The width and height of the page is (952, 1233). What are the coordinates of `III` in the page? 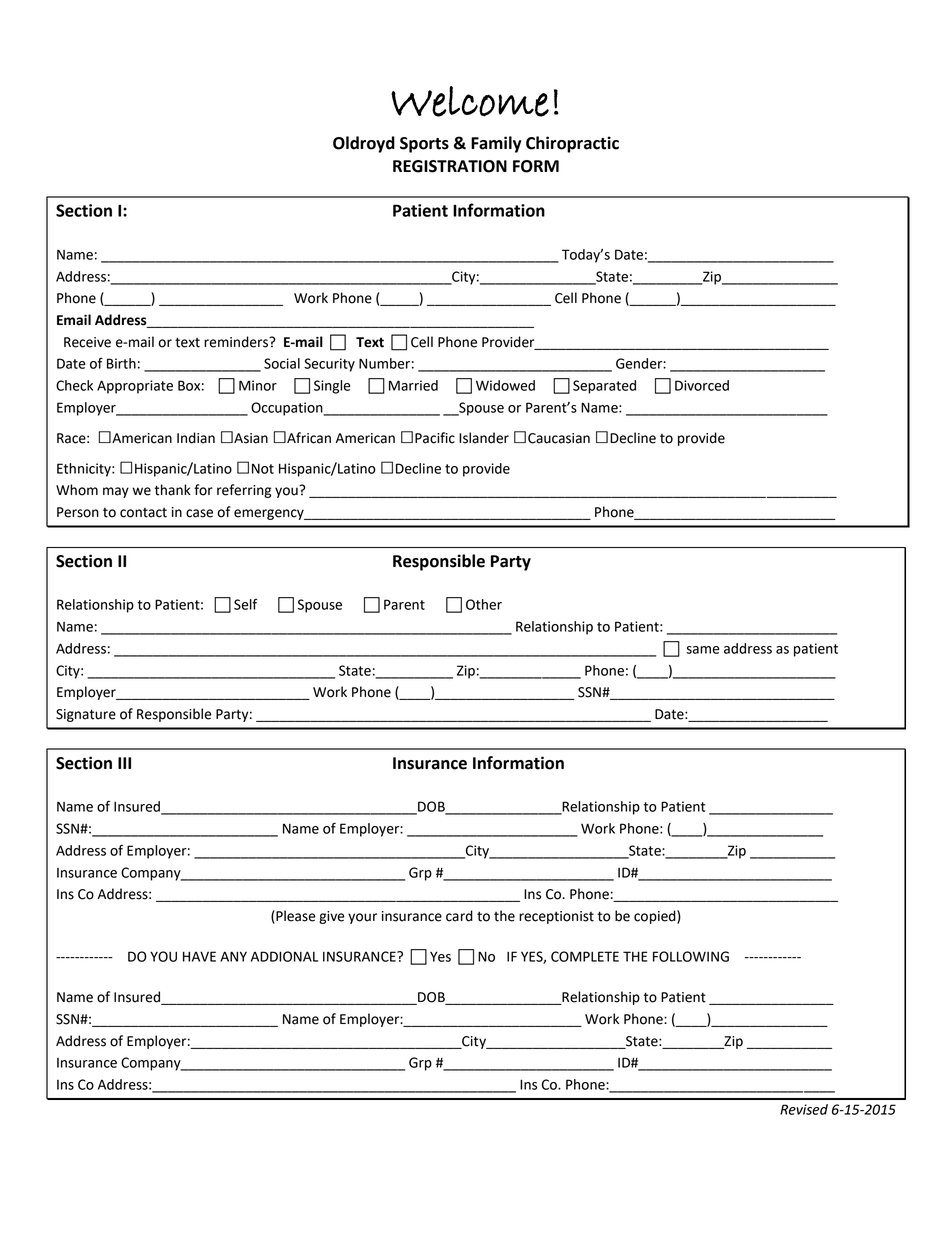 It's located at (124, 763).
